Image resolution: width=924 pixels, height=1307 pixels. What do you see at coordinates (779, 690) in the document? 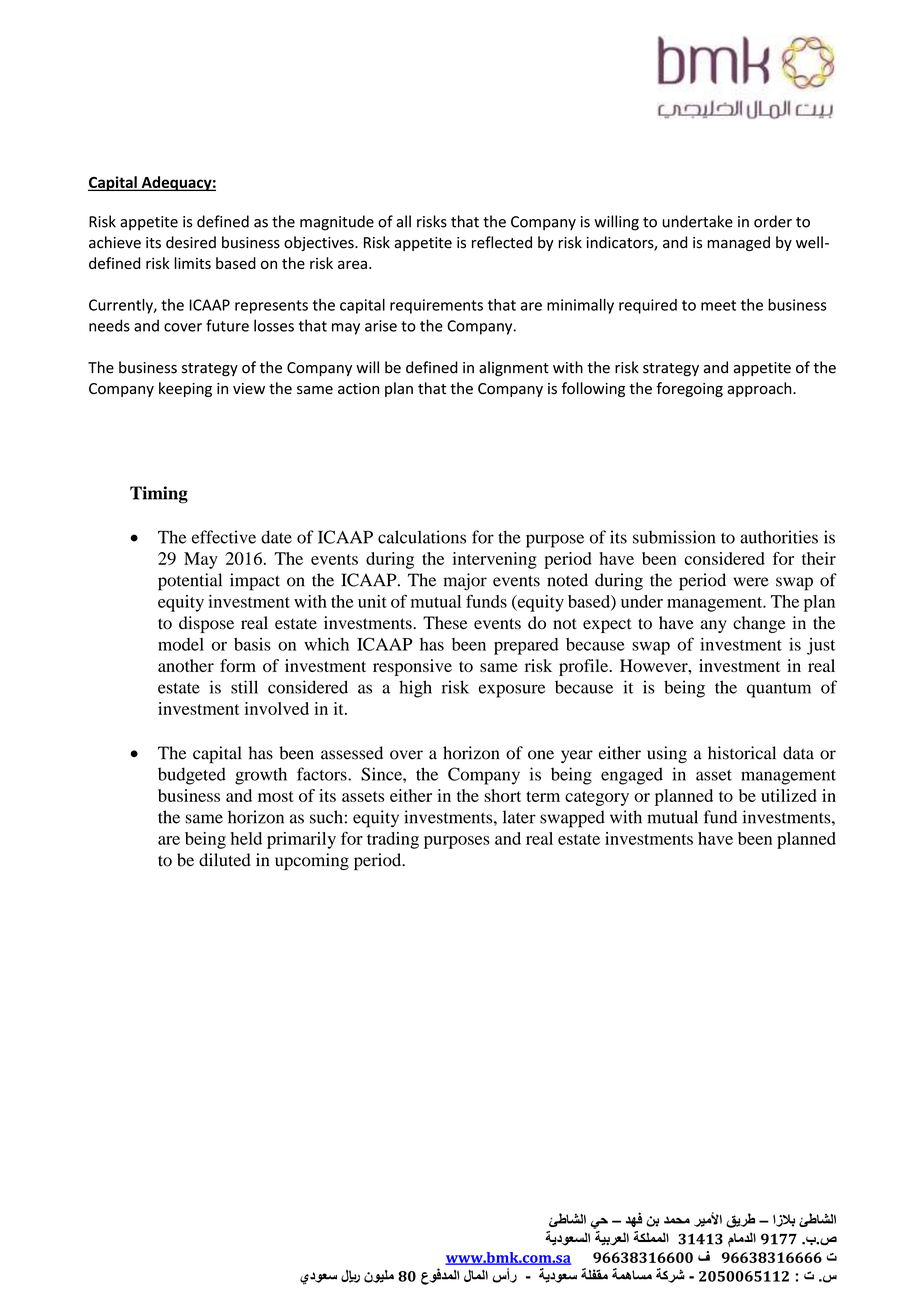
I see `quantum` at bounding box center [779, 690].
